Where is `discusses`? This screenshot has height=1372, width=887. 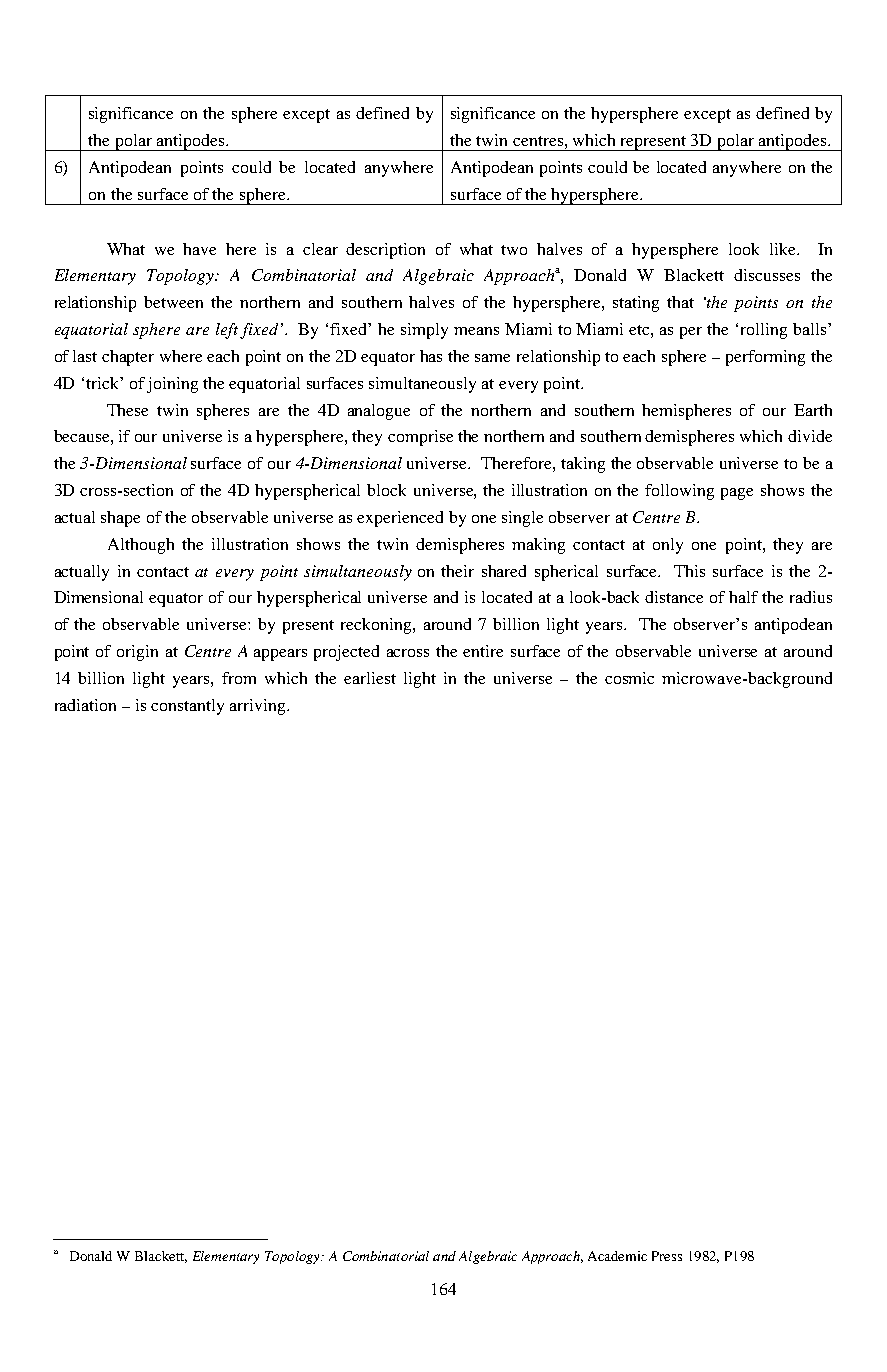 discusses is located at coordinates (767, 275).
